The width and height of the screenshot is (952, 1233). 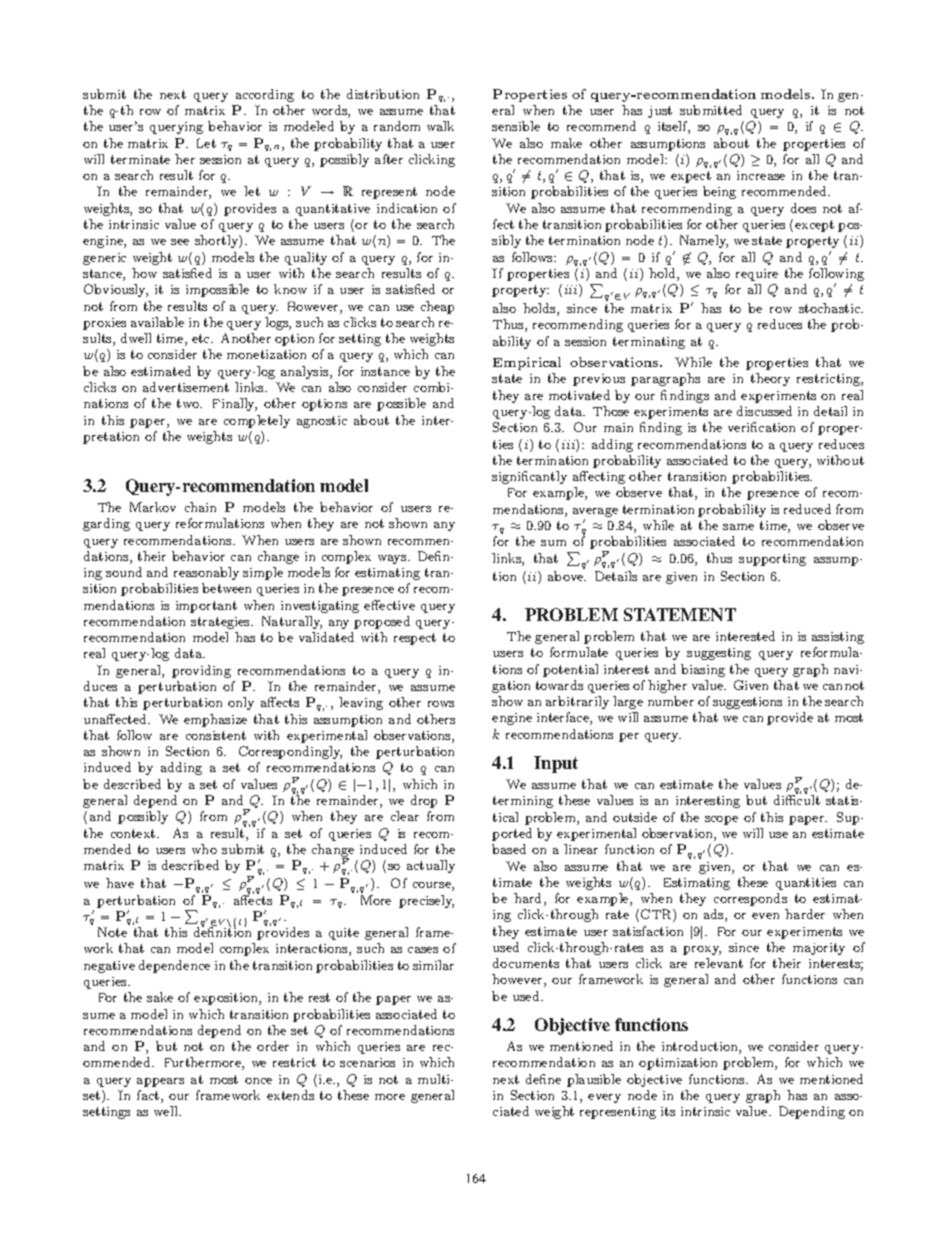 I want to click on supporting, so click(x=772, y=560).
